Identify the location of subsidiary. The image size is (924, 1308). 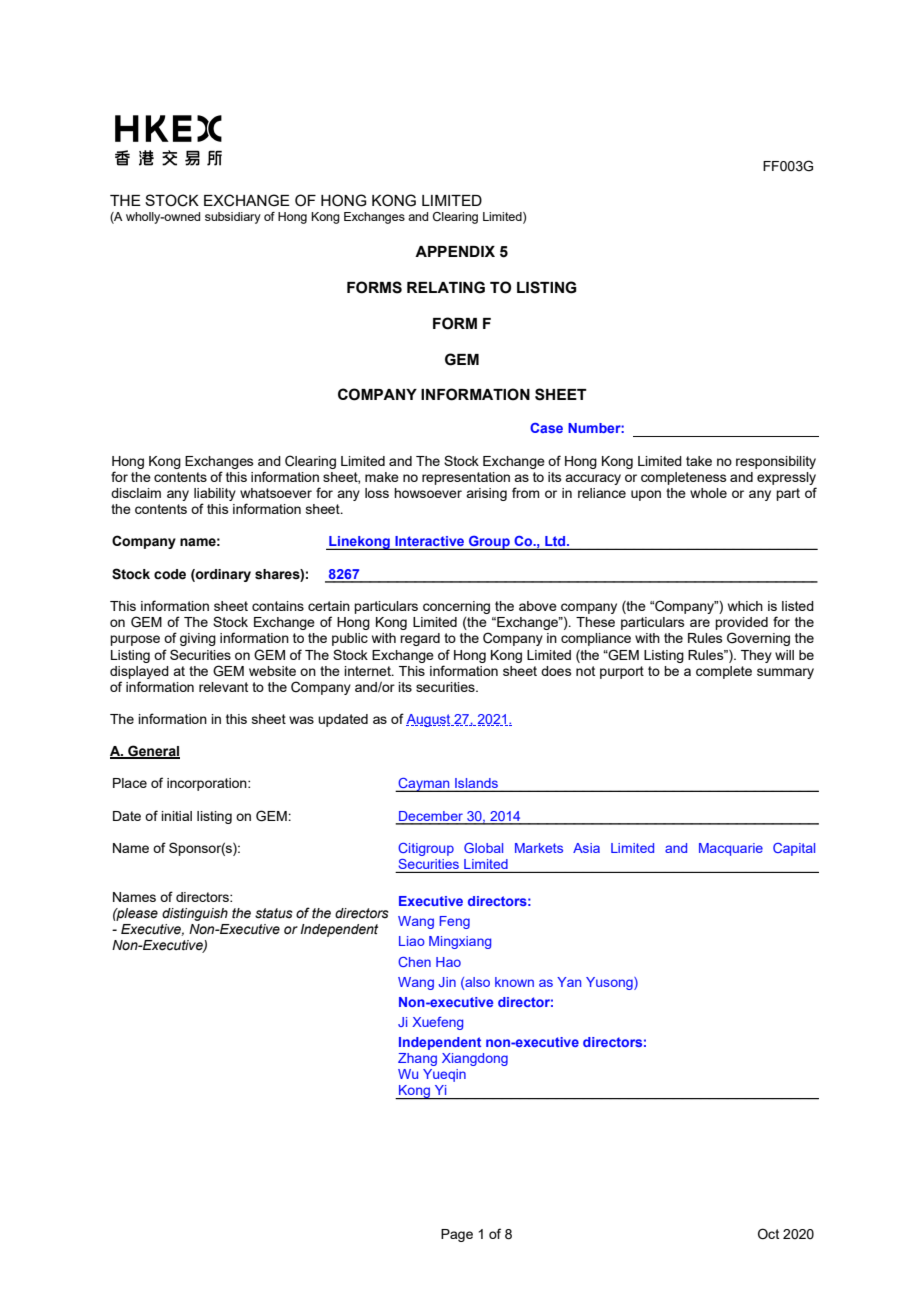
(233, 218).
